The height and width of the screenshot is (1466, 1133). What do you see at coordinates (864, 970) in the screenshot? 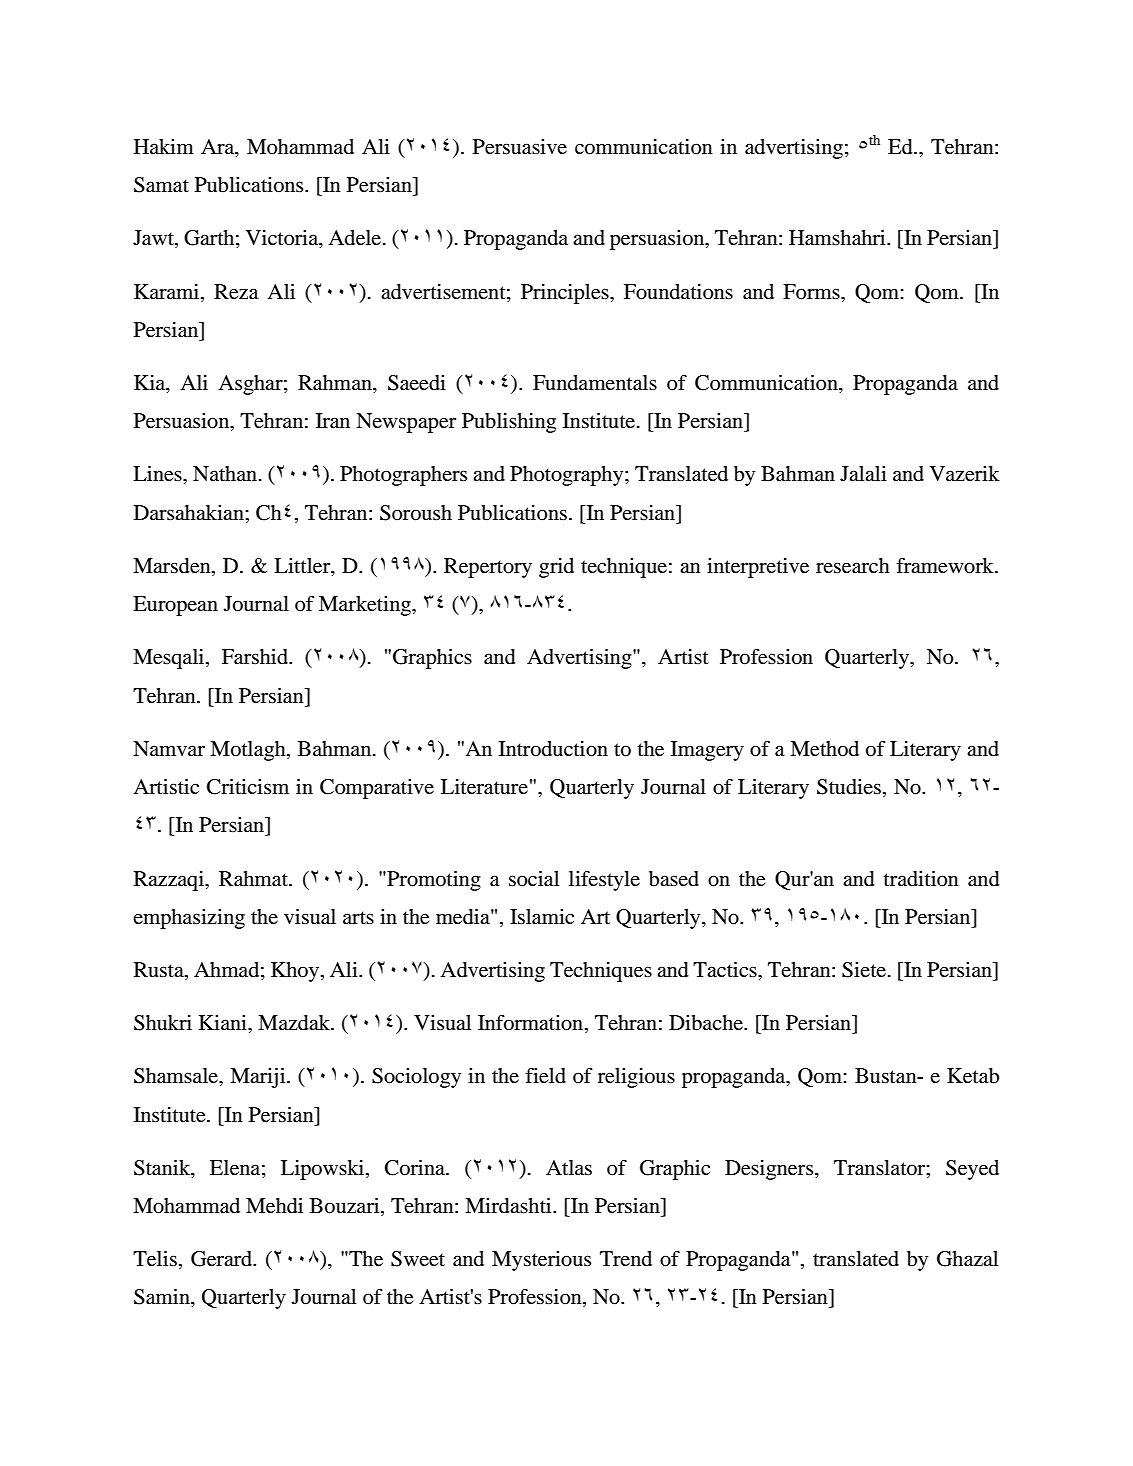
I see `Siete` at bounding box center [864, 970].
